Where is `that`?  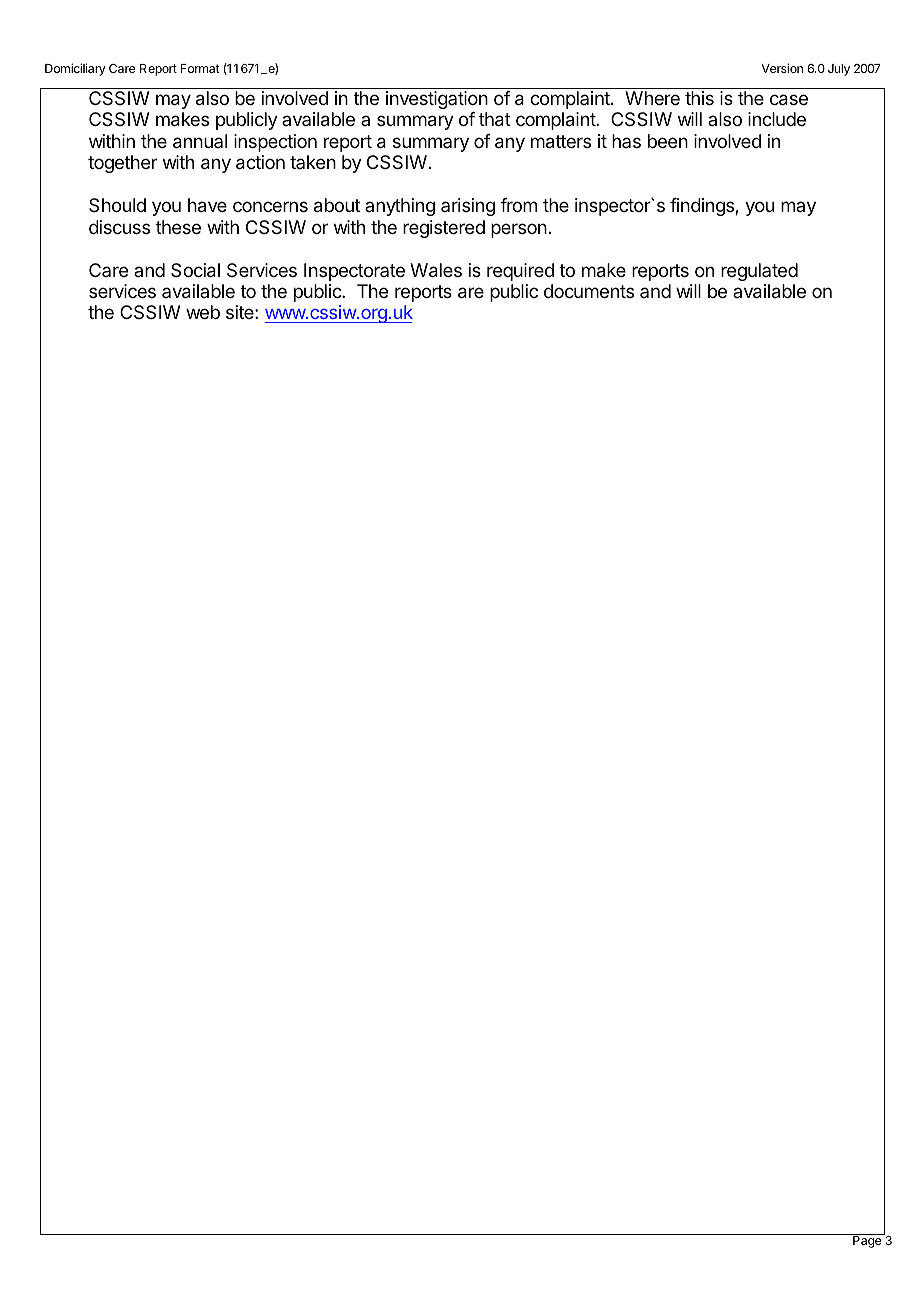 that is located at coordinates (495, 119).
